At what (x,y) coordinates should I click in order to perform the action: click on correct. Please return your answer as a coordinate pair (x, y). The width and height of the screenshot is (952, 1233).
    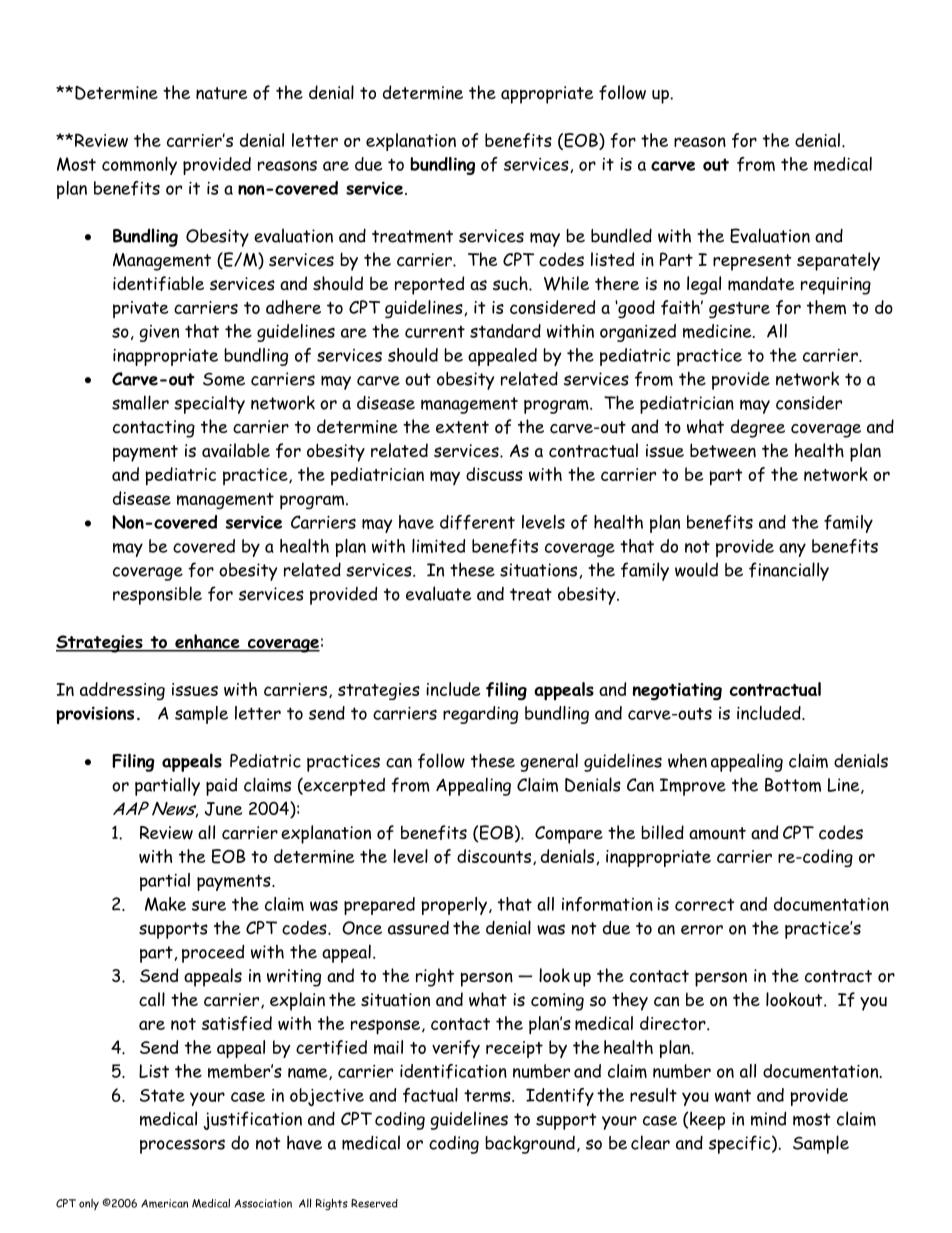
    Looking at the image, I should click on (705, 904).
